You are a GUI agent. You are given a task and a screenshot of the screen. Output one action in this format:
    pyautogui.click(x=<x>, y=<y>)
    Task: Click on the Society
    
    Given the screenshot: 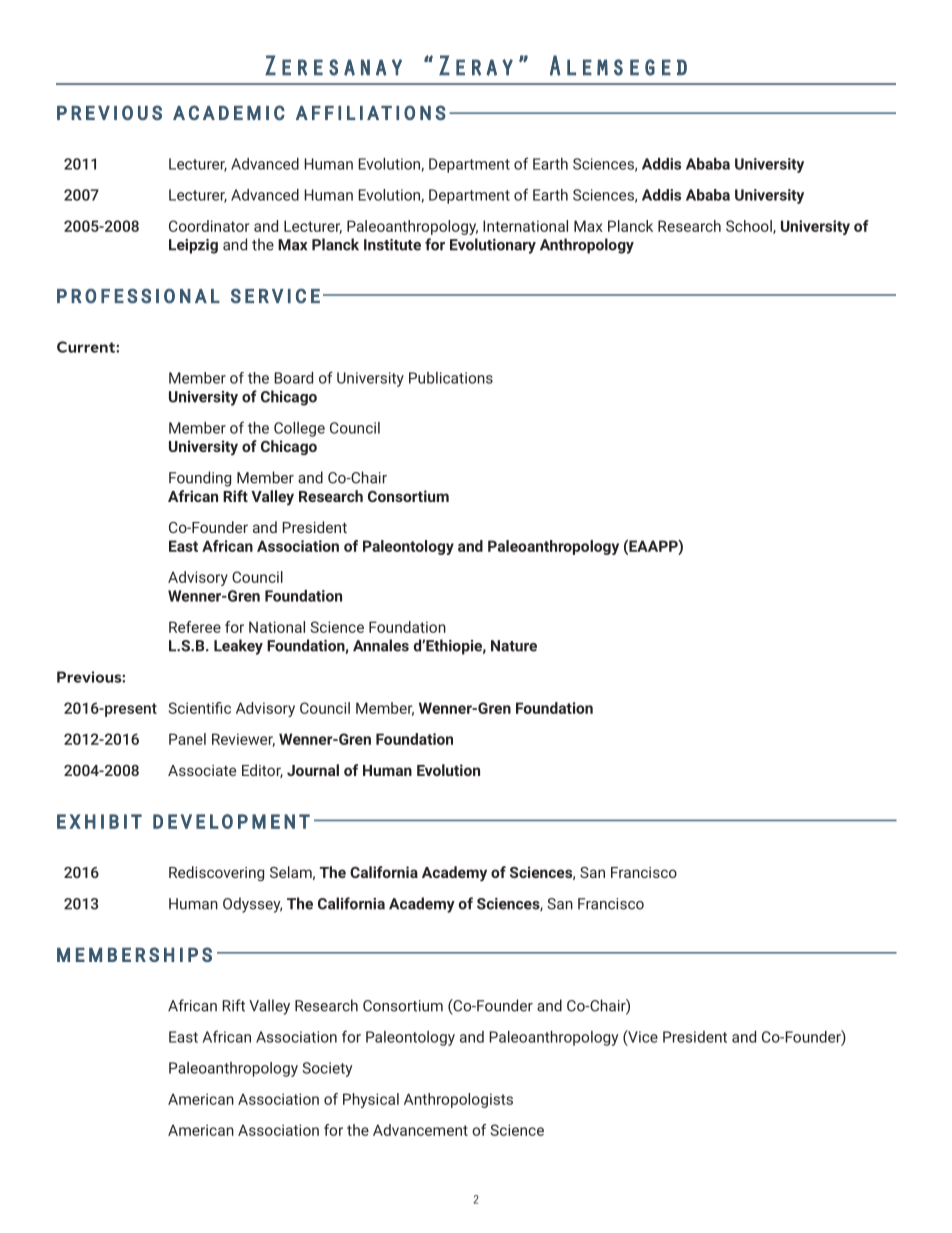 What is the action you would take?
    pyautogui.click(x=327, y=1069)
